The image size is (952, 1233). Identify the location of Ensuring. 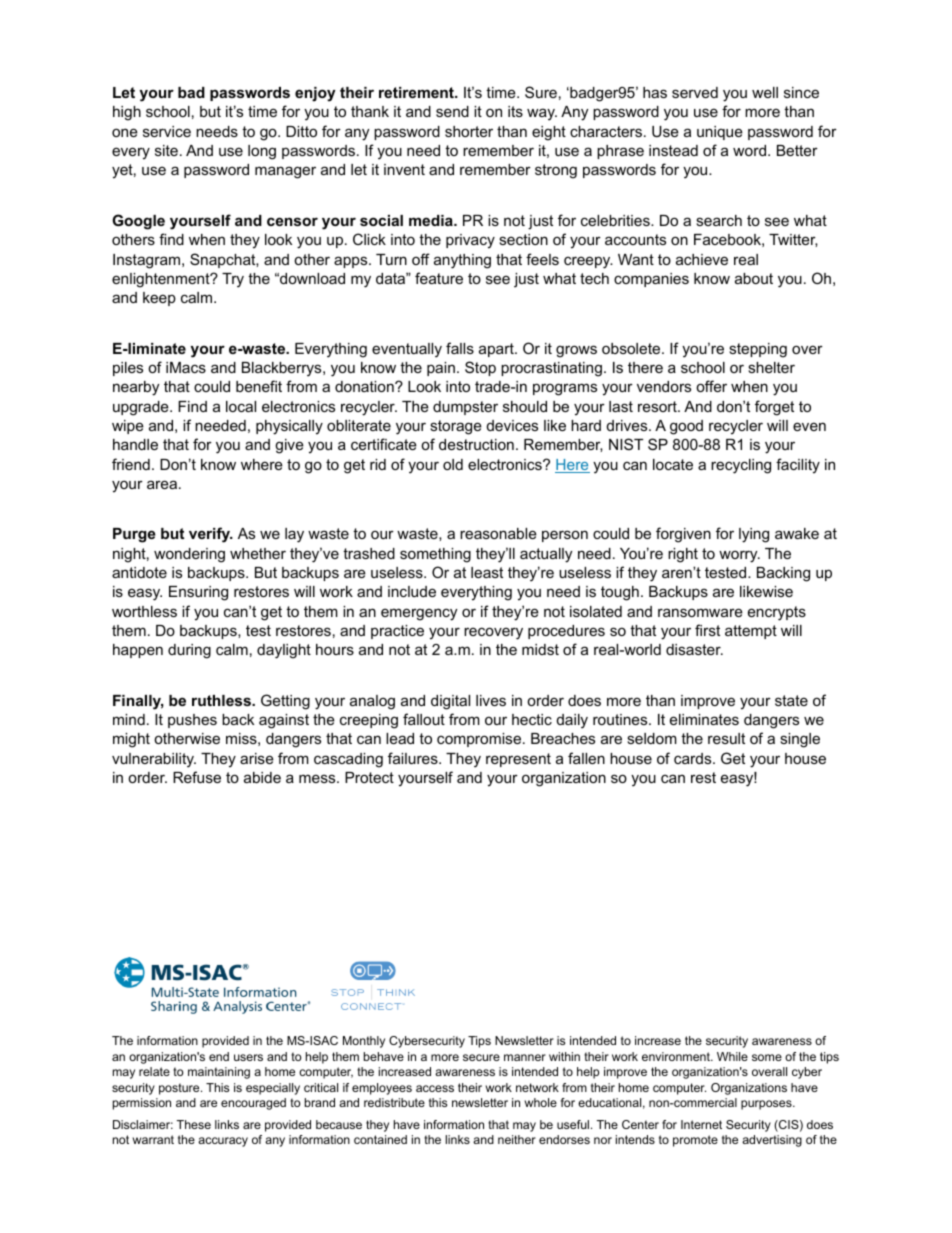
(198, 593).
